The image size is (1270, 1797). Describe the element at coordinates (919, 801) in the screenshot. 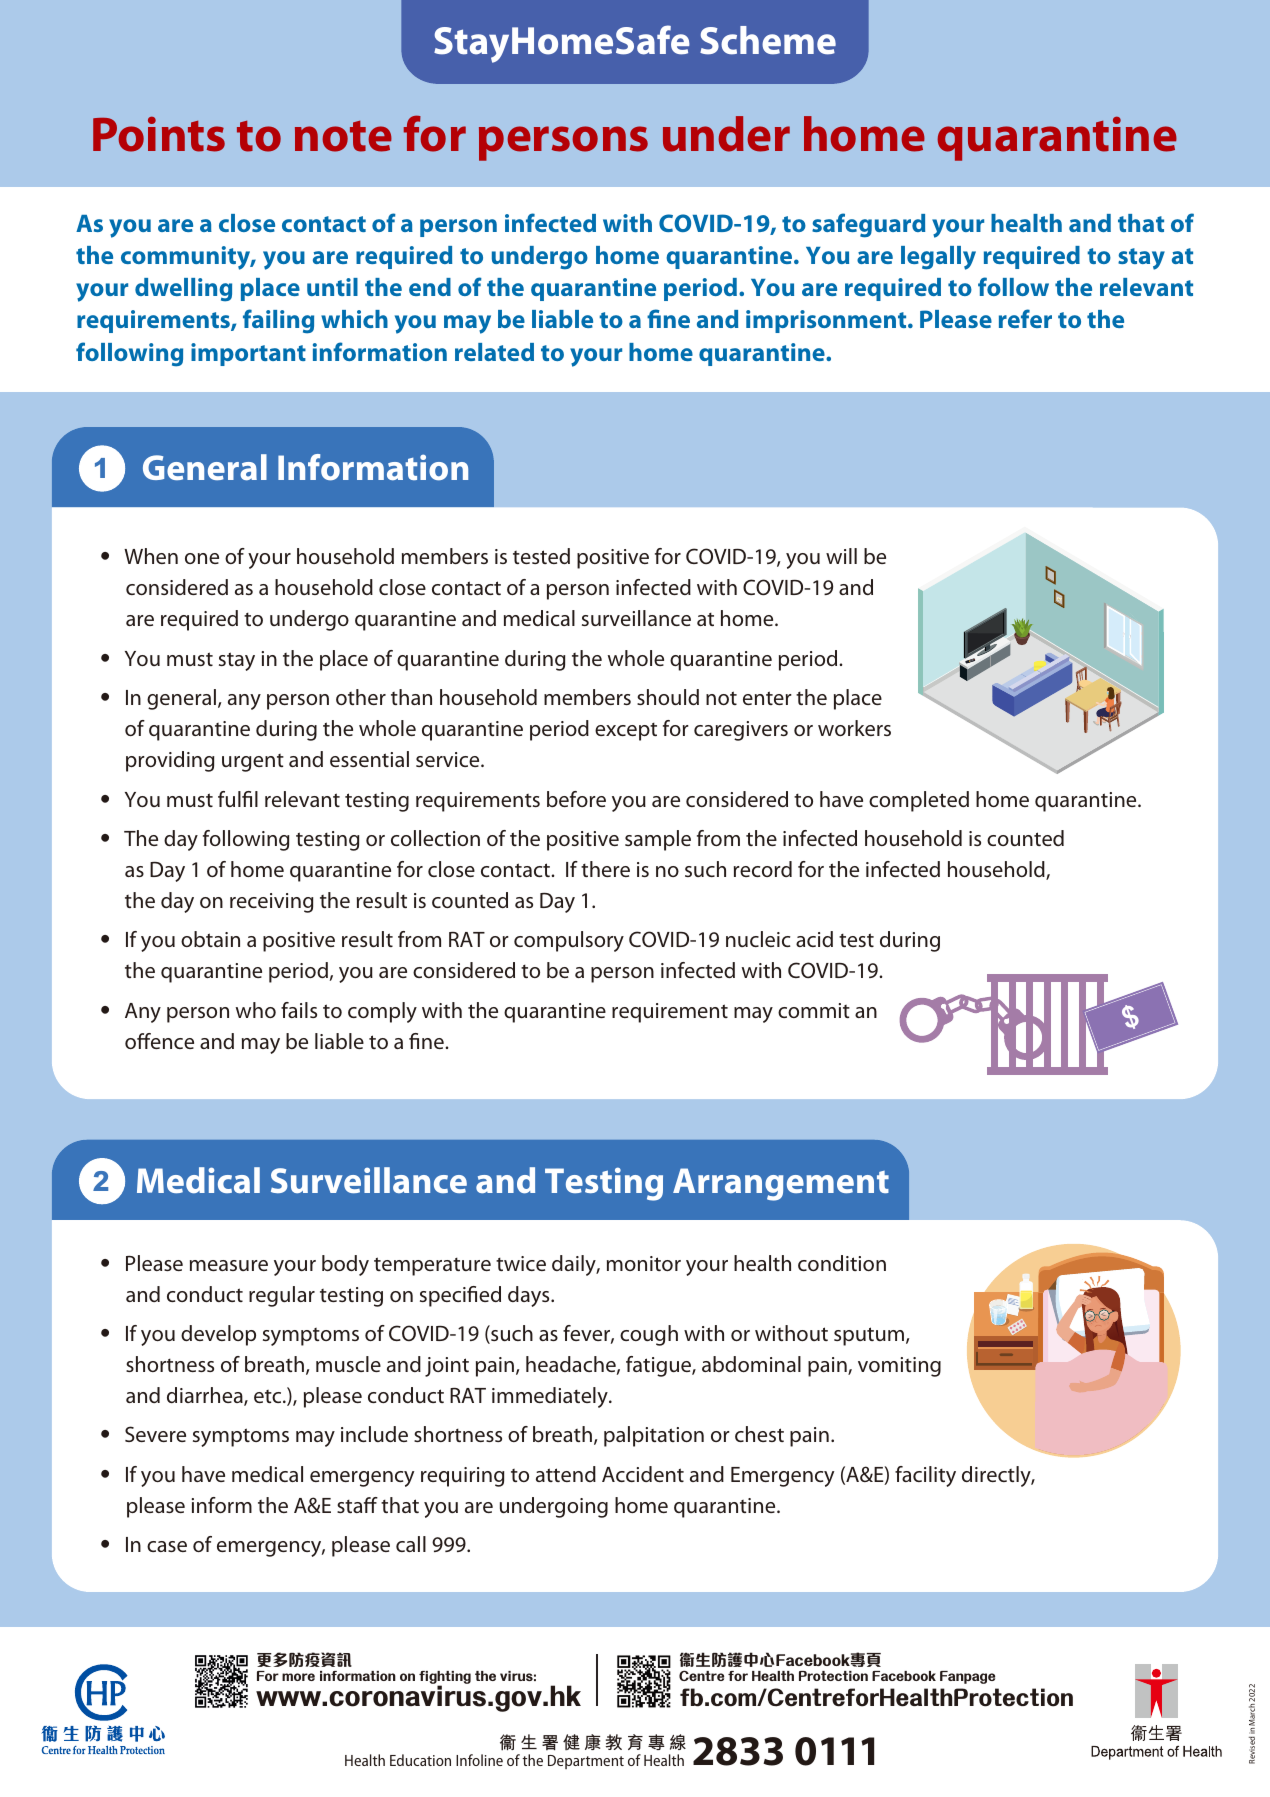

I see `completed` at that location.
